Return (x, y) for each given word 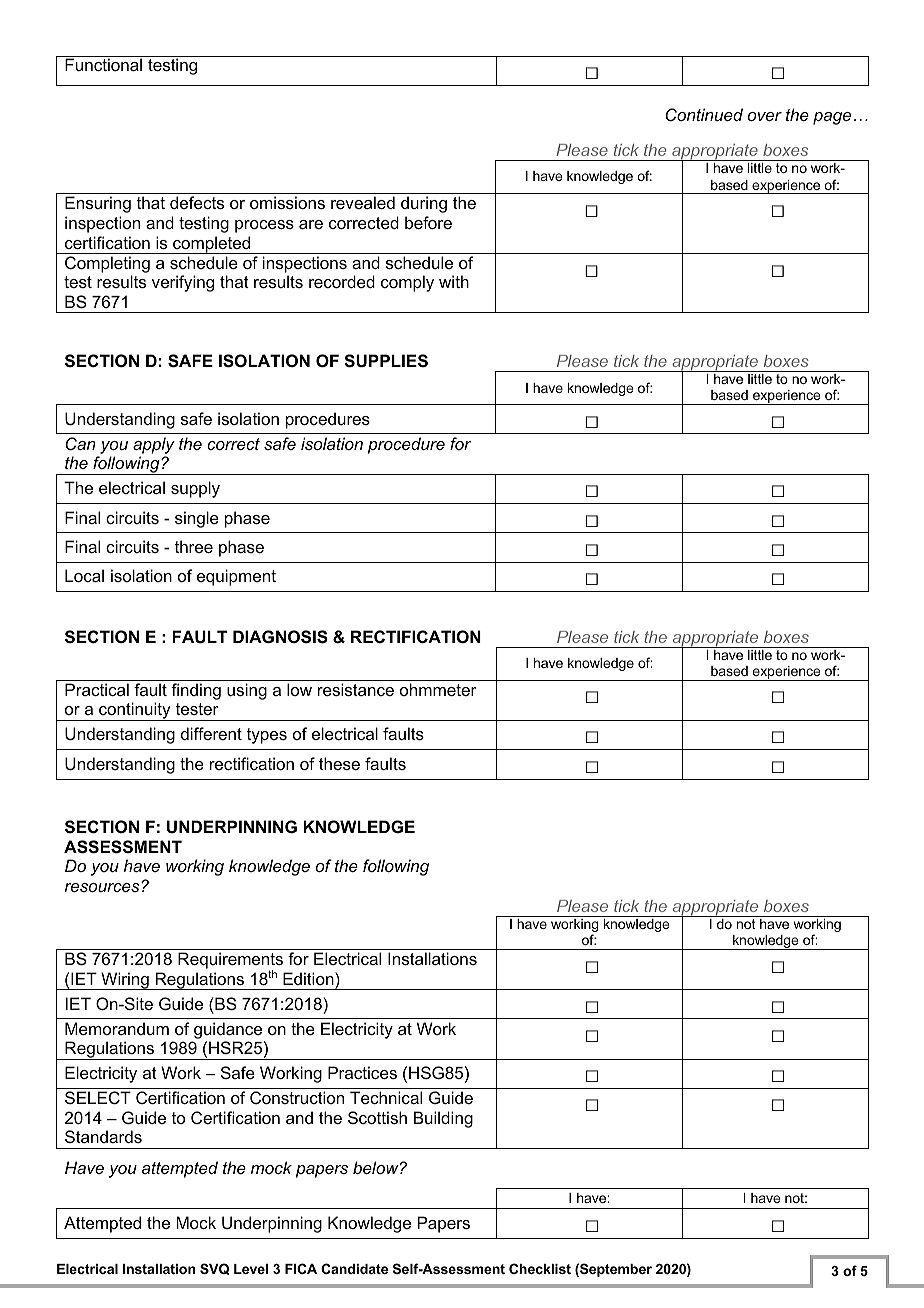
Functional (103, 64)
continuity (135, 711)
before (428, 222)
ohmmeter (438, 689)
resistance (356, 689)
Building (443, 1119)
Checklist (540, 1268)
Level (251, 1269)
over (765, 116)
